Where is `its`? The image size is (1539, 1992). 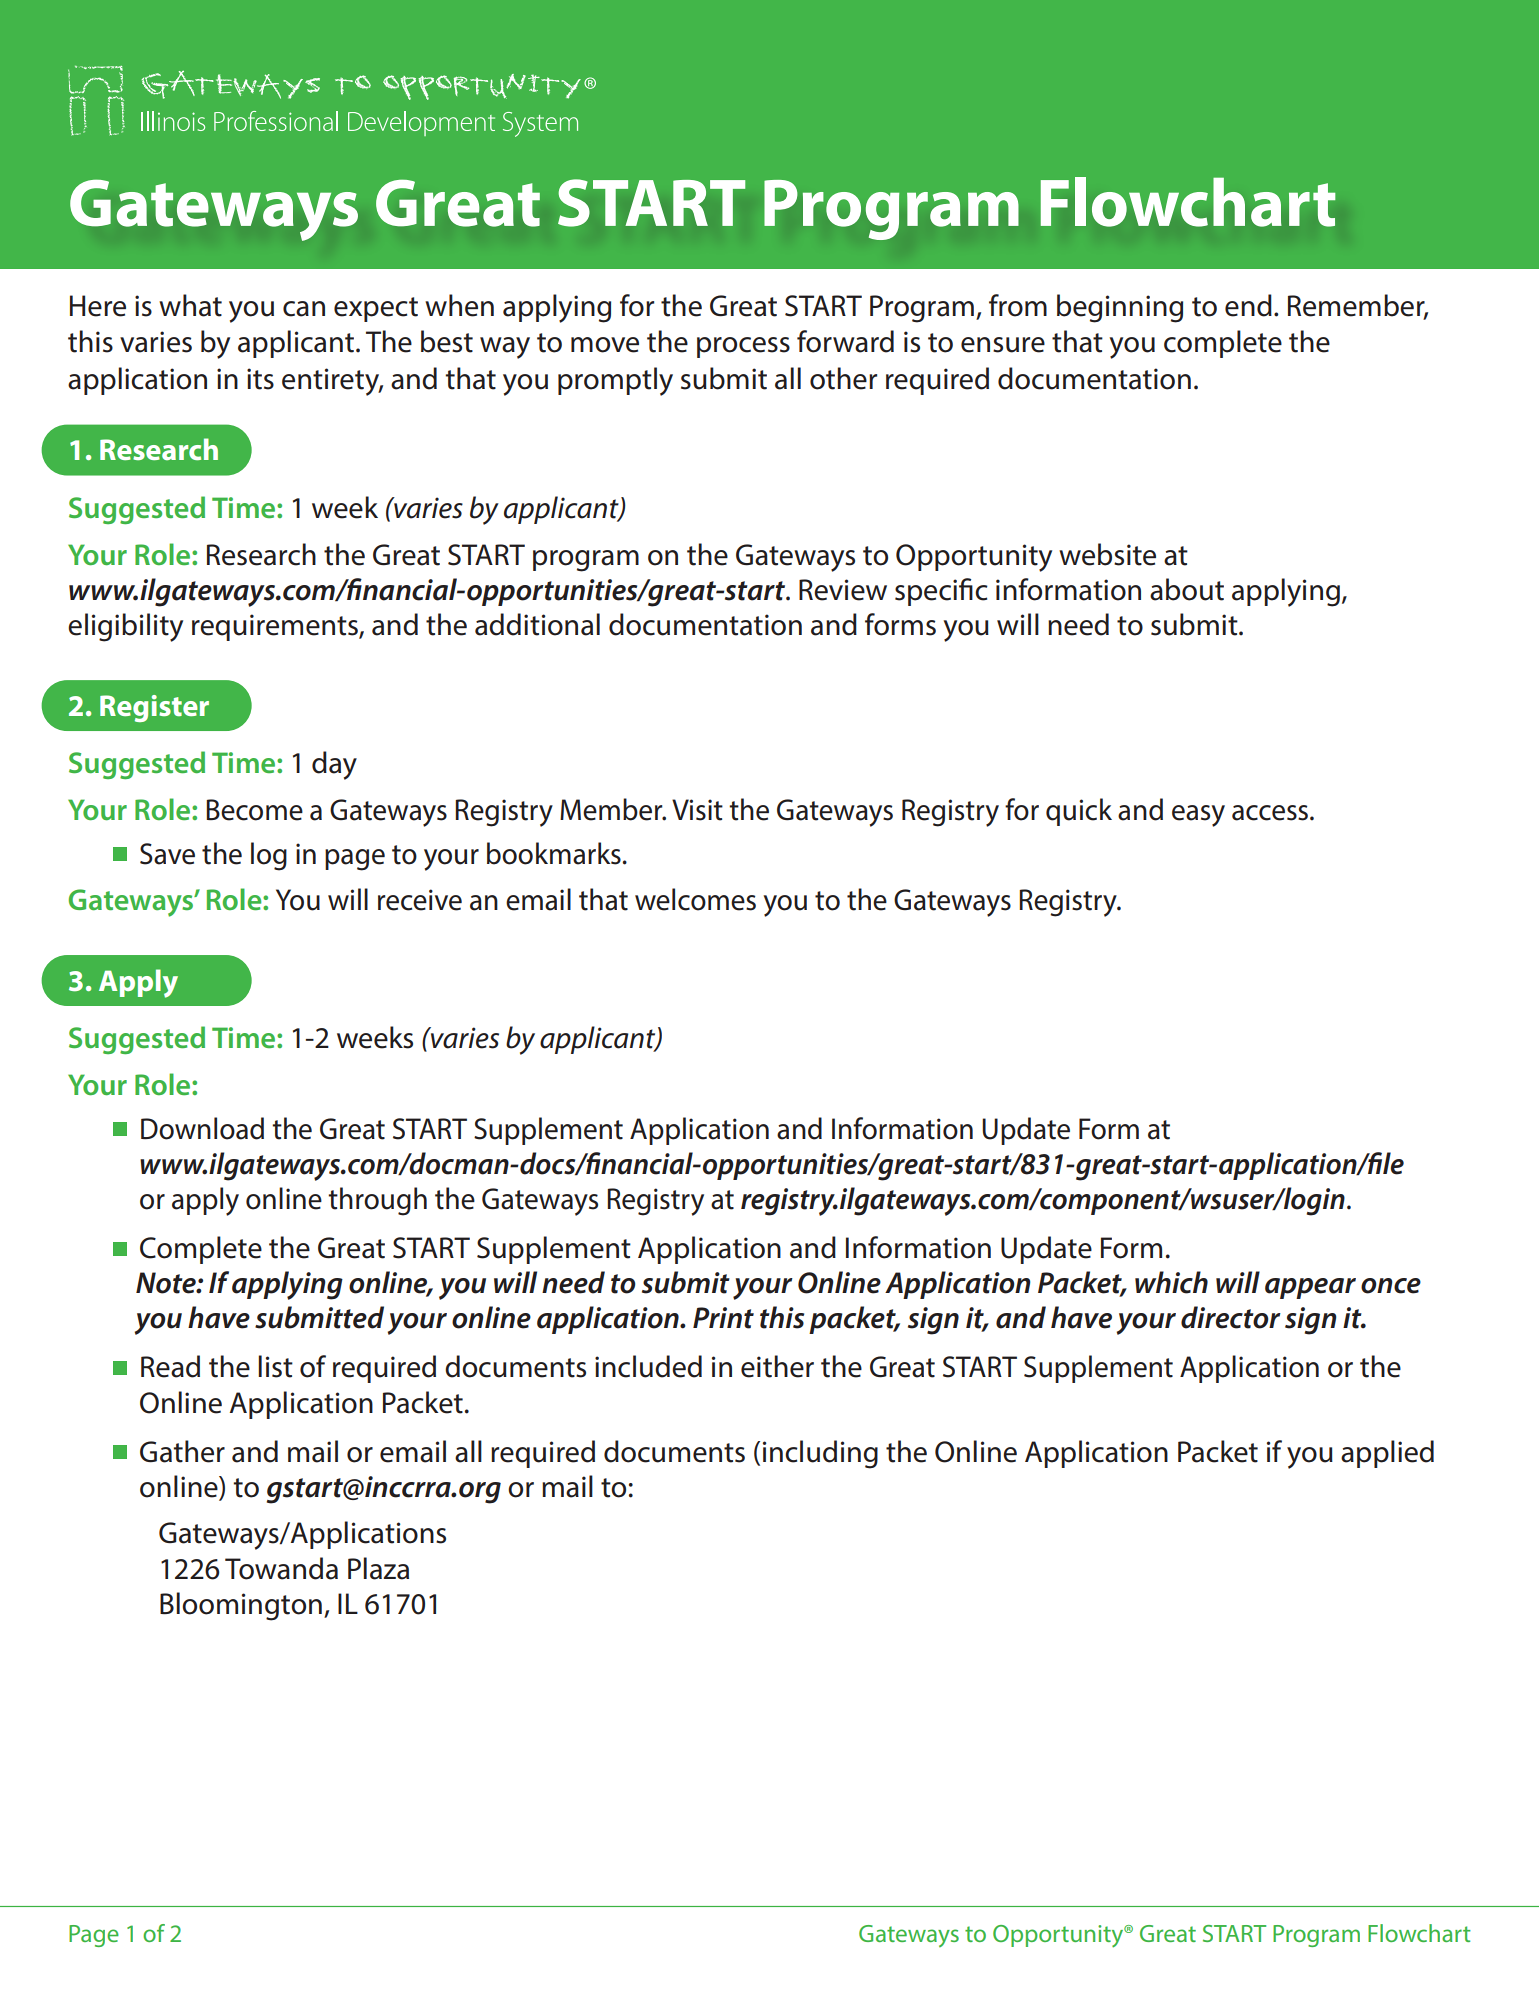 its is located at coordinates (260, 379).
